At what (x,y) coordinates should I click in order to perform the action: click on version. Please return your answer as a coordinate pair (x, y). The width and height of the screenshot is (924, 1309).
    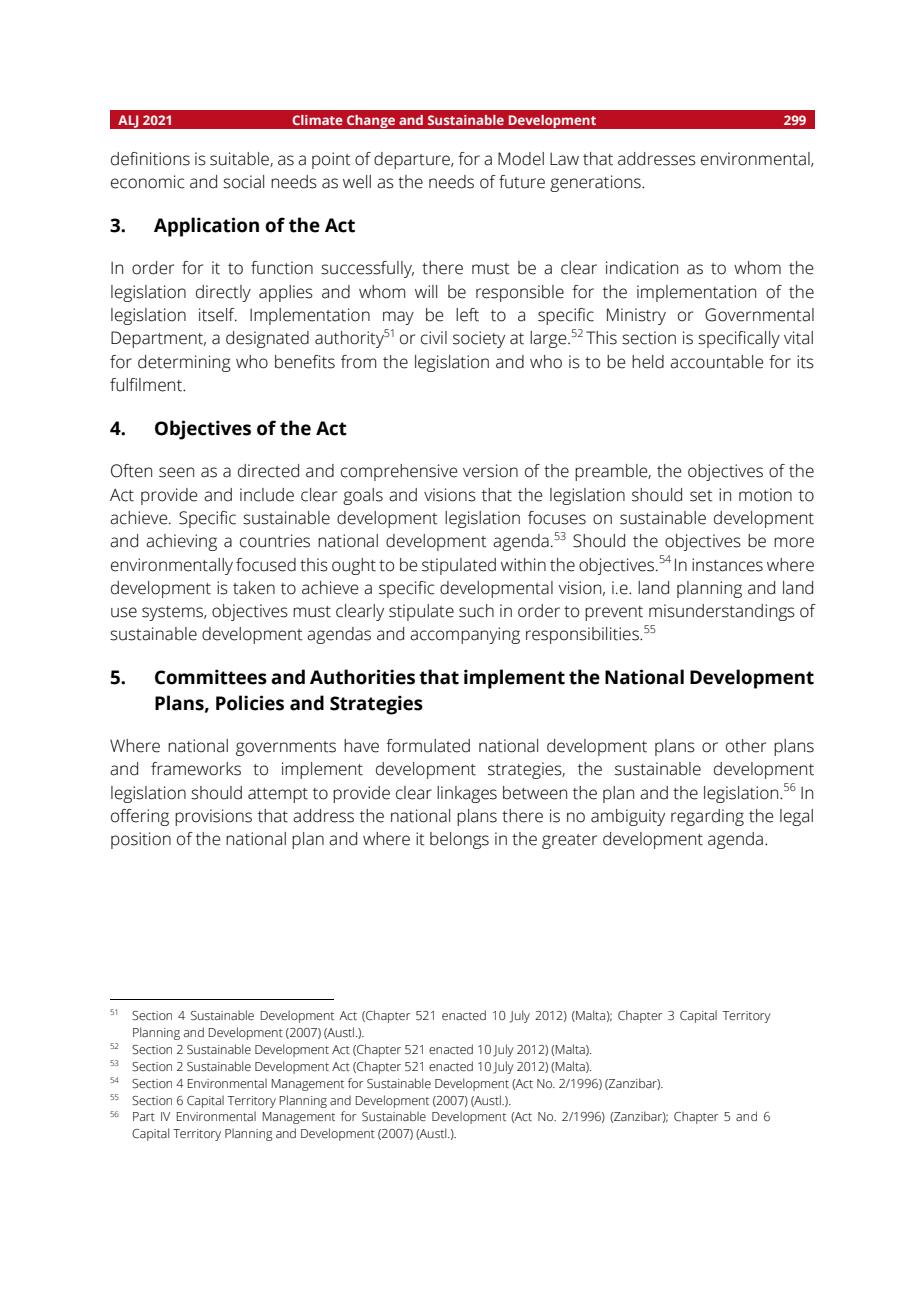
    Looking at the image, I should click on (490, 471).
